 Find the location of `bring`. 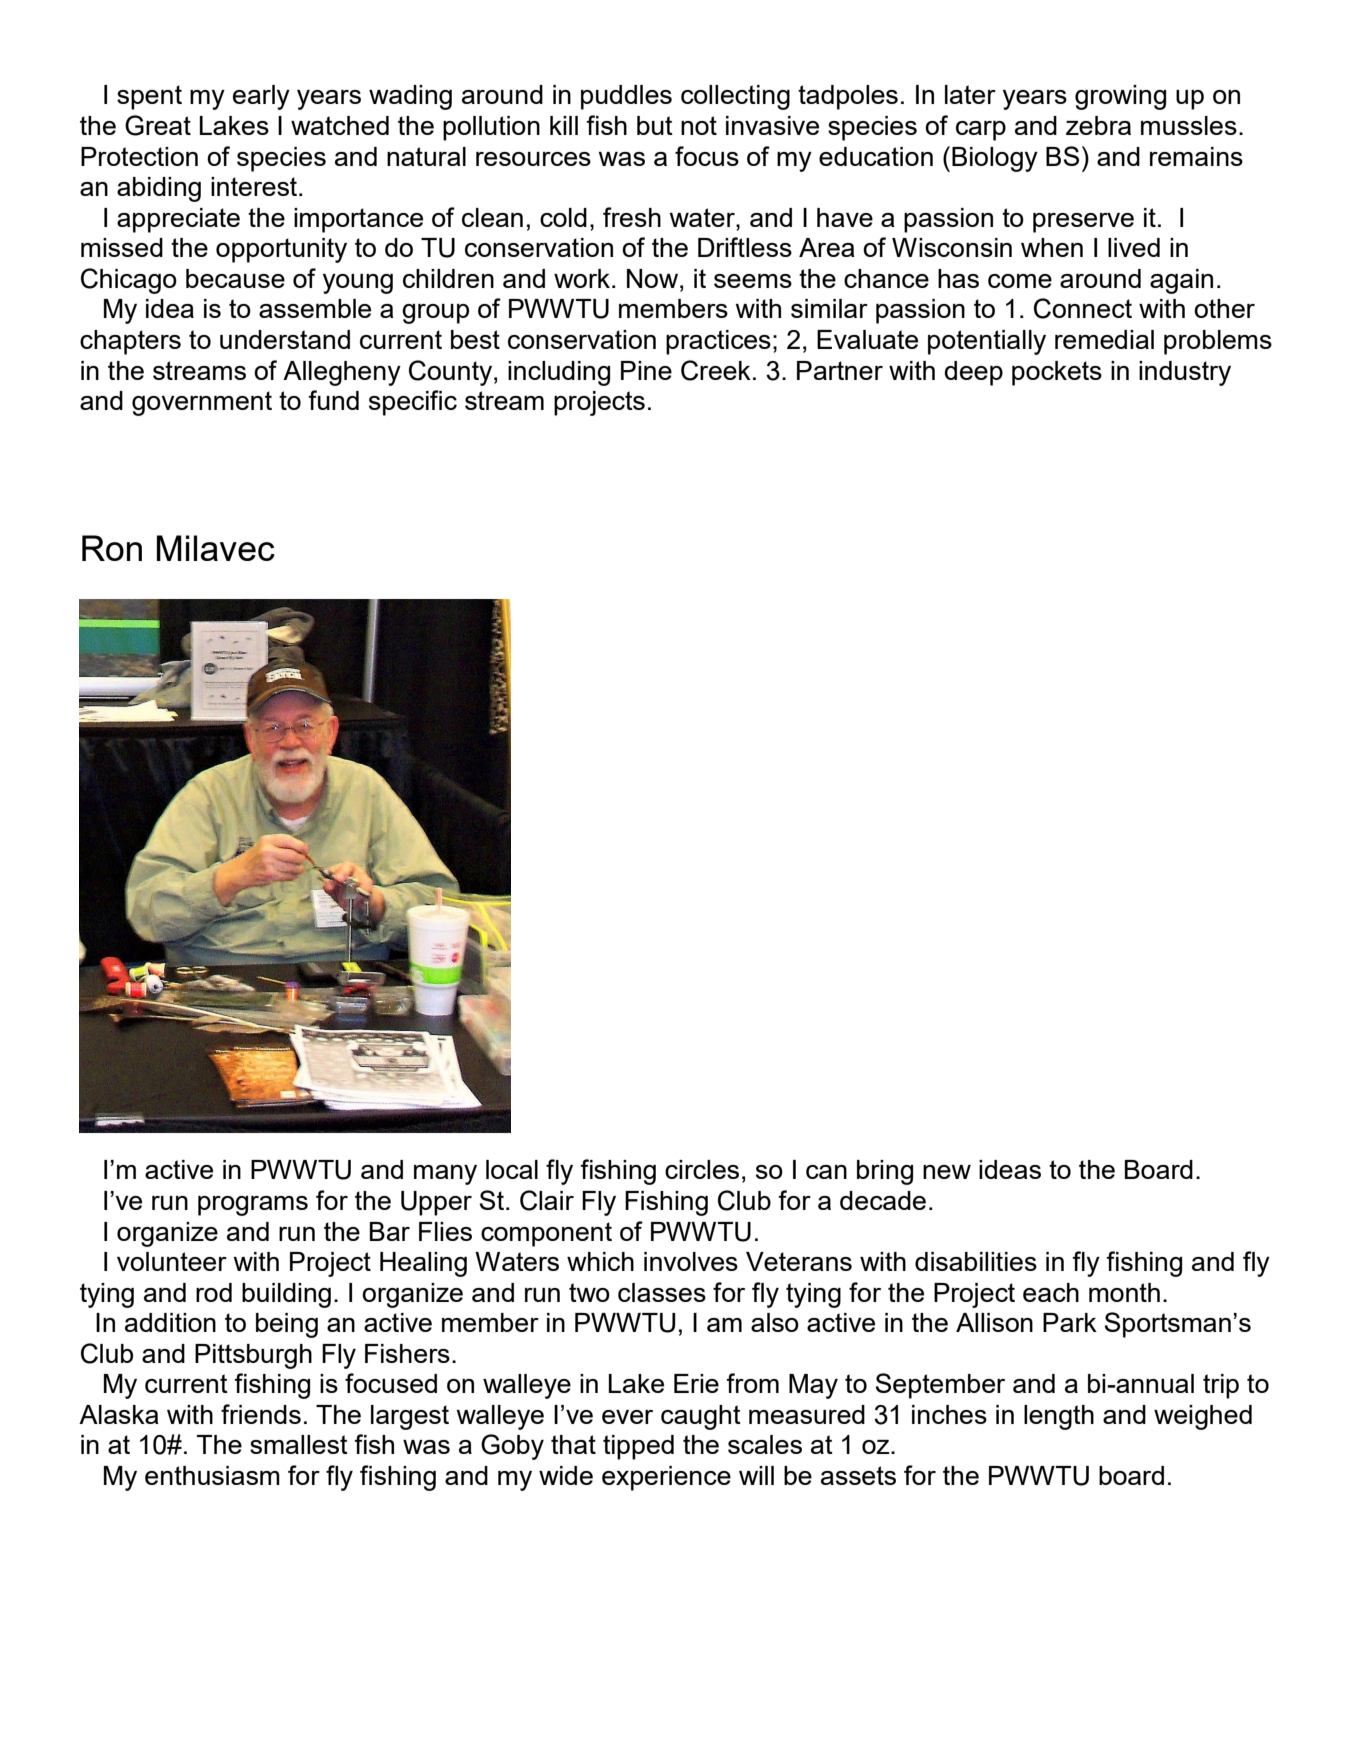

bring is located at coordinates (885, 1172).
